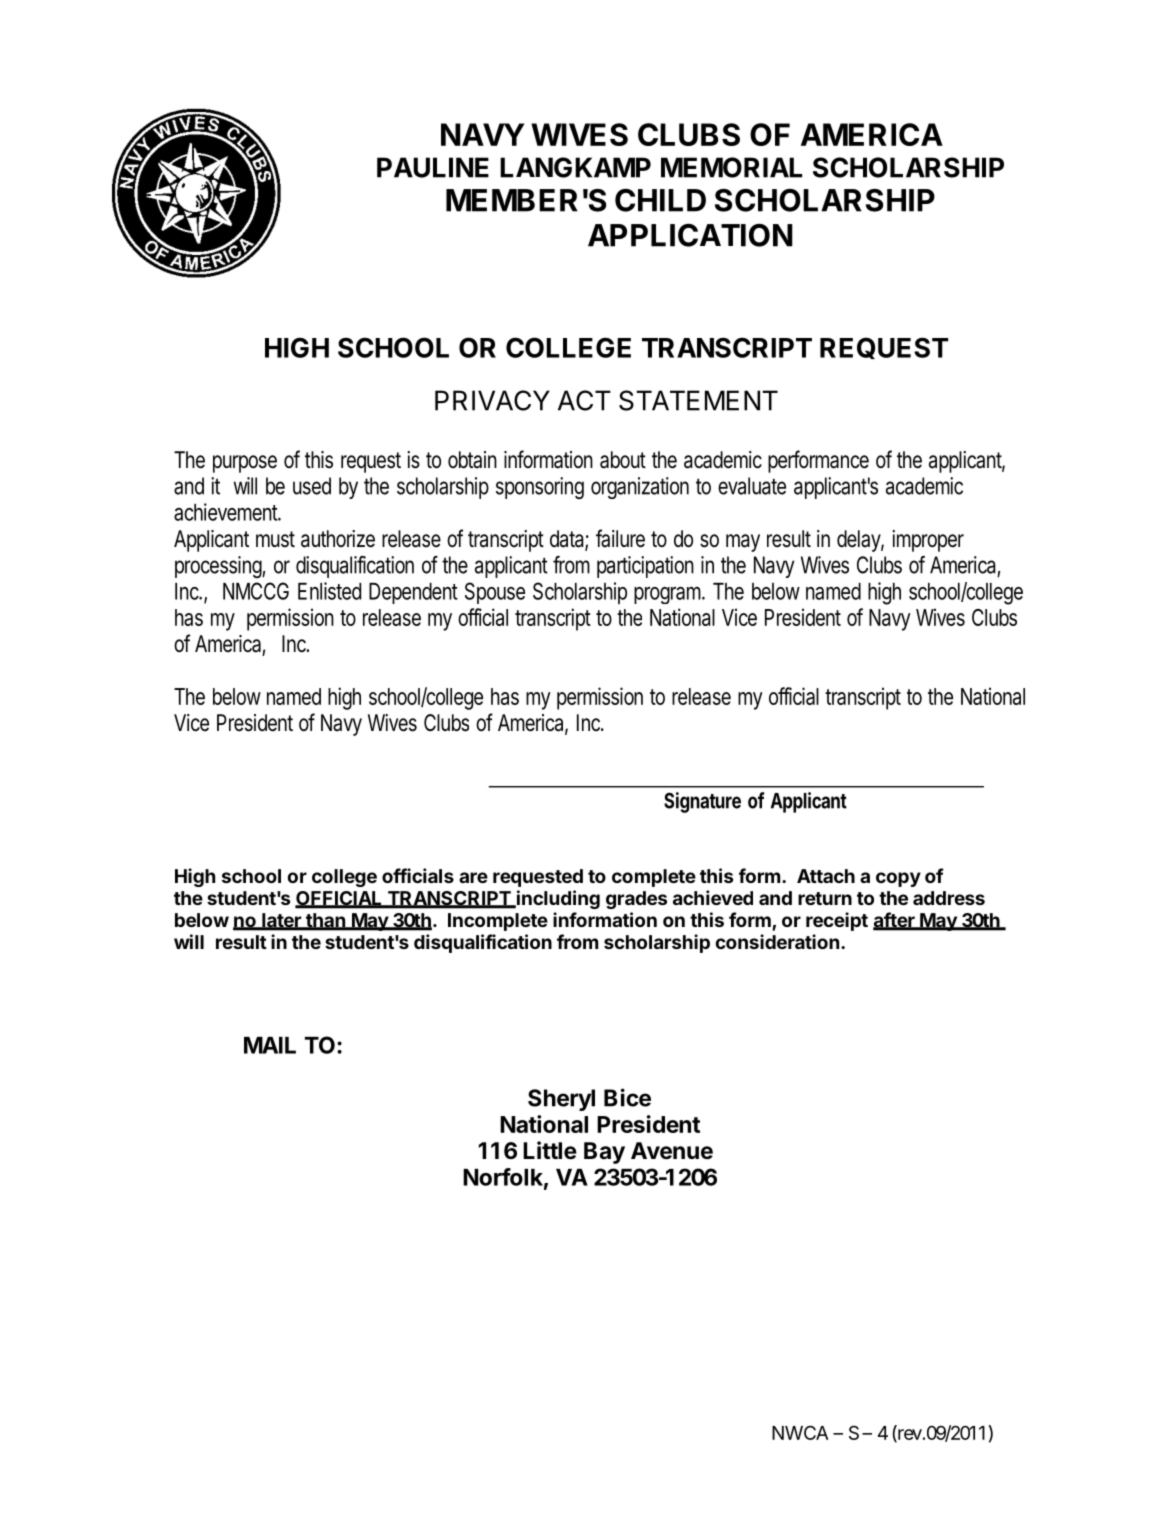  I want to click on ACT, so click(584, 400).
